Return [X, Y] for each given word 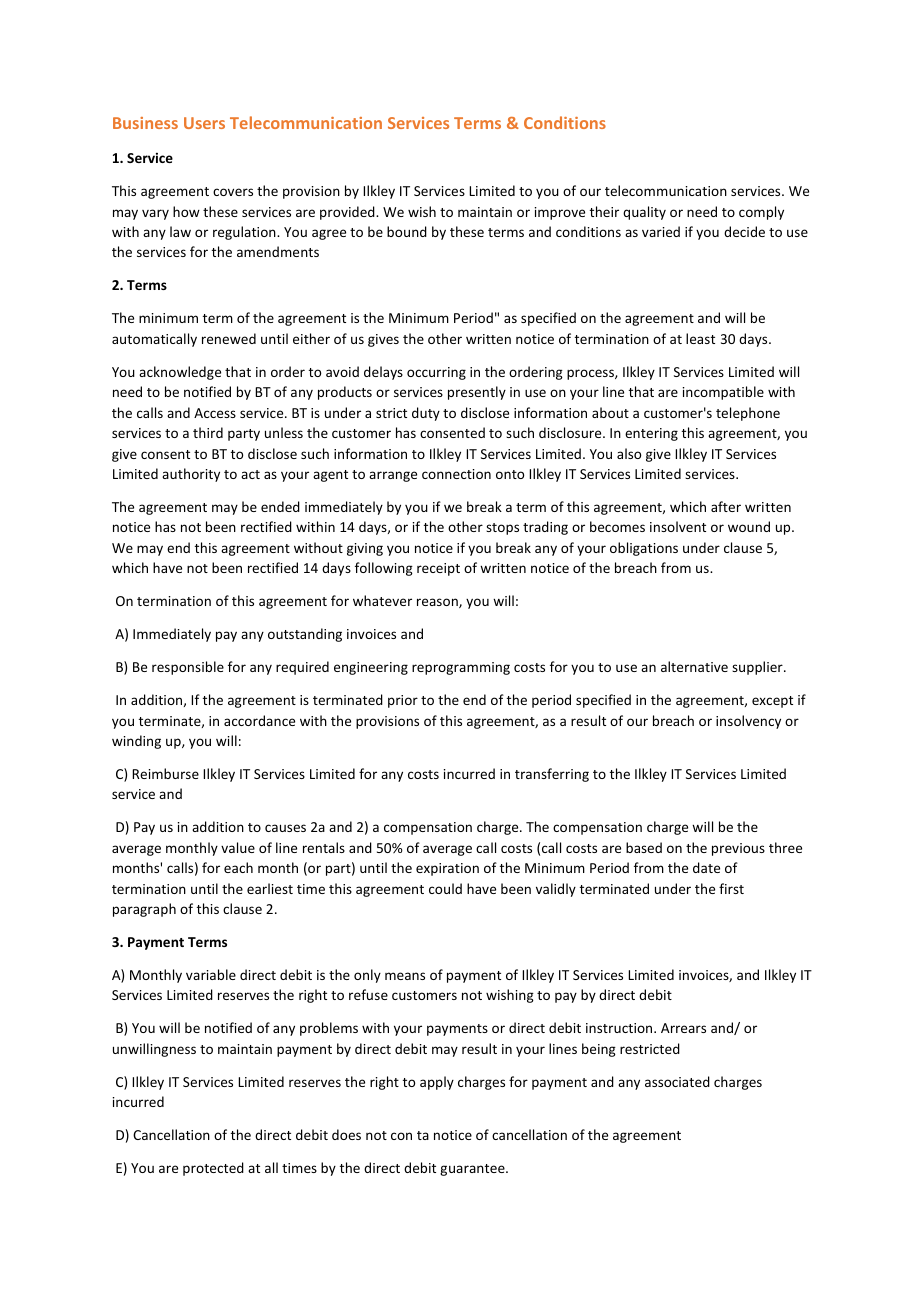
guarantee [473, 1170]
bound [407, 231]
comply [761, 213]
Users [204, 123]
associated [677, 1081]
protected [213, 1169]
